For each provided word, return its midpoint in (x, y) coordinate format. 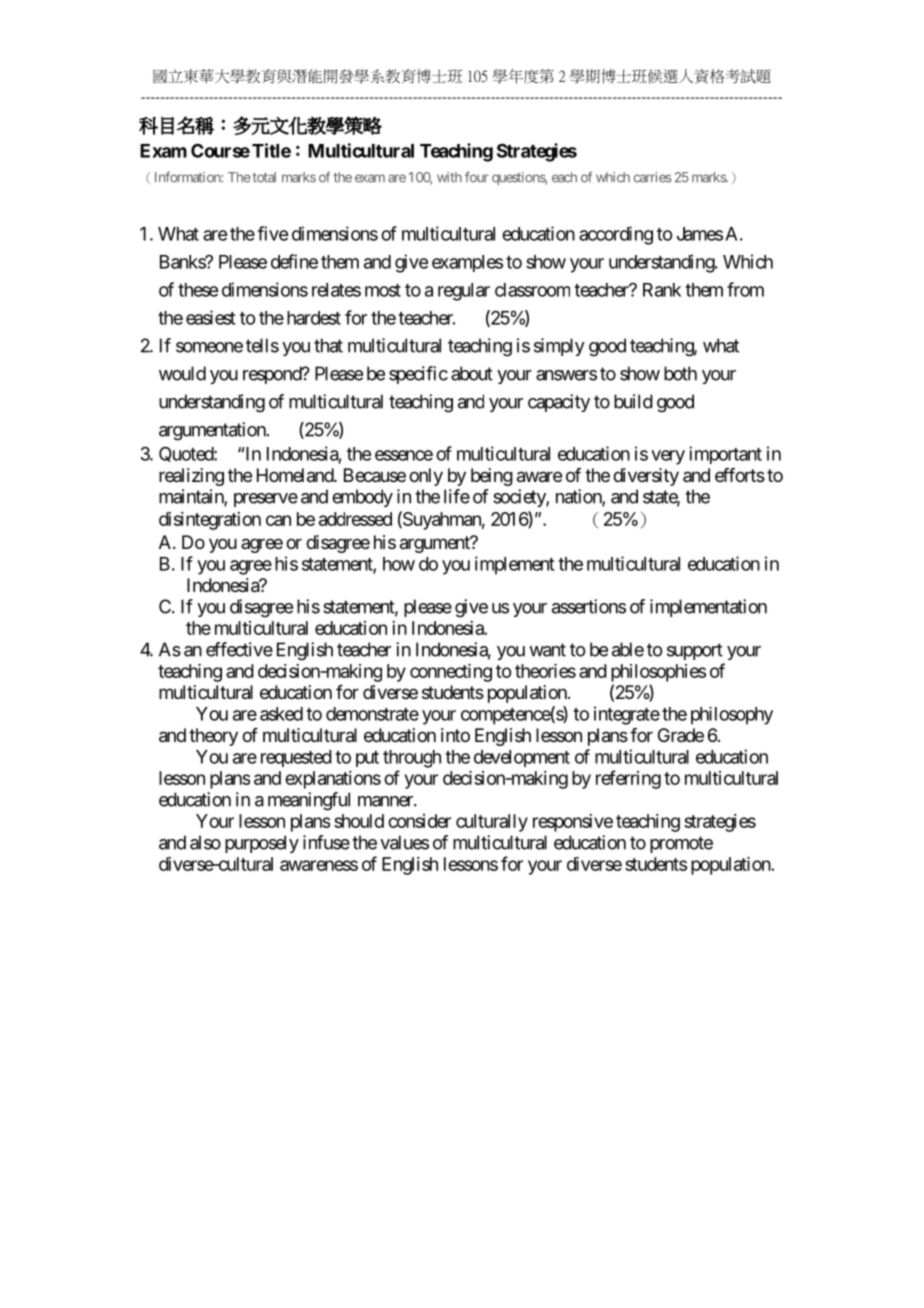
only (426, 477)
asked (281, 714)
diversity (646, 477)
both (680, 373)
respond (273, 375)
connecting (451, 673)
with (449, 177)
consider (419, 821)
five (272, 233)
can (278, 520)
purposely (262, 844)
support (695, 651)
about (472, 373)
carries (653, 177)
